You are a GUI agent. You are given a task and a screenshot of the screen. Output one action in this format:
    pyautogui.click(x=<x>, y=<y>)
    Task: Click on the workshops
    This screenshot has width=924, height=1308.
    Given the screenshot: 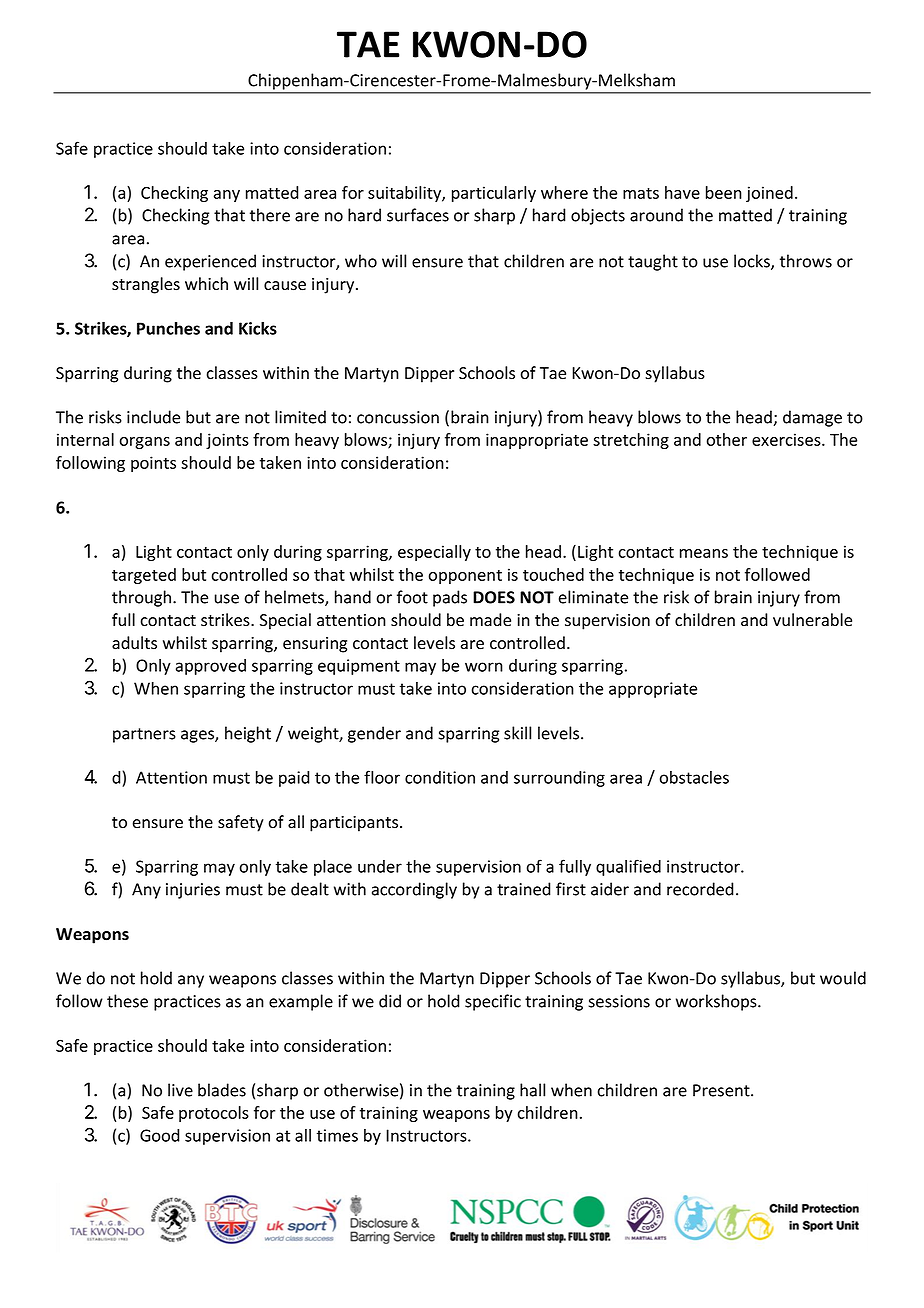 What is the action you would take?
    pyautogui.click(x=717, y=1002)
